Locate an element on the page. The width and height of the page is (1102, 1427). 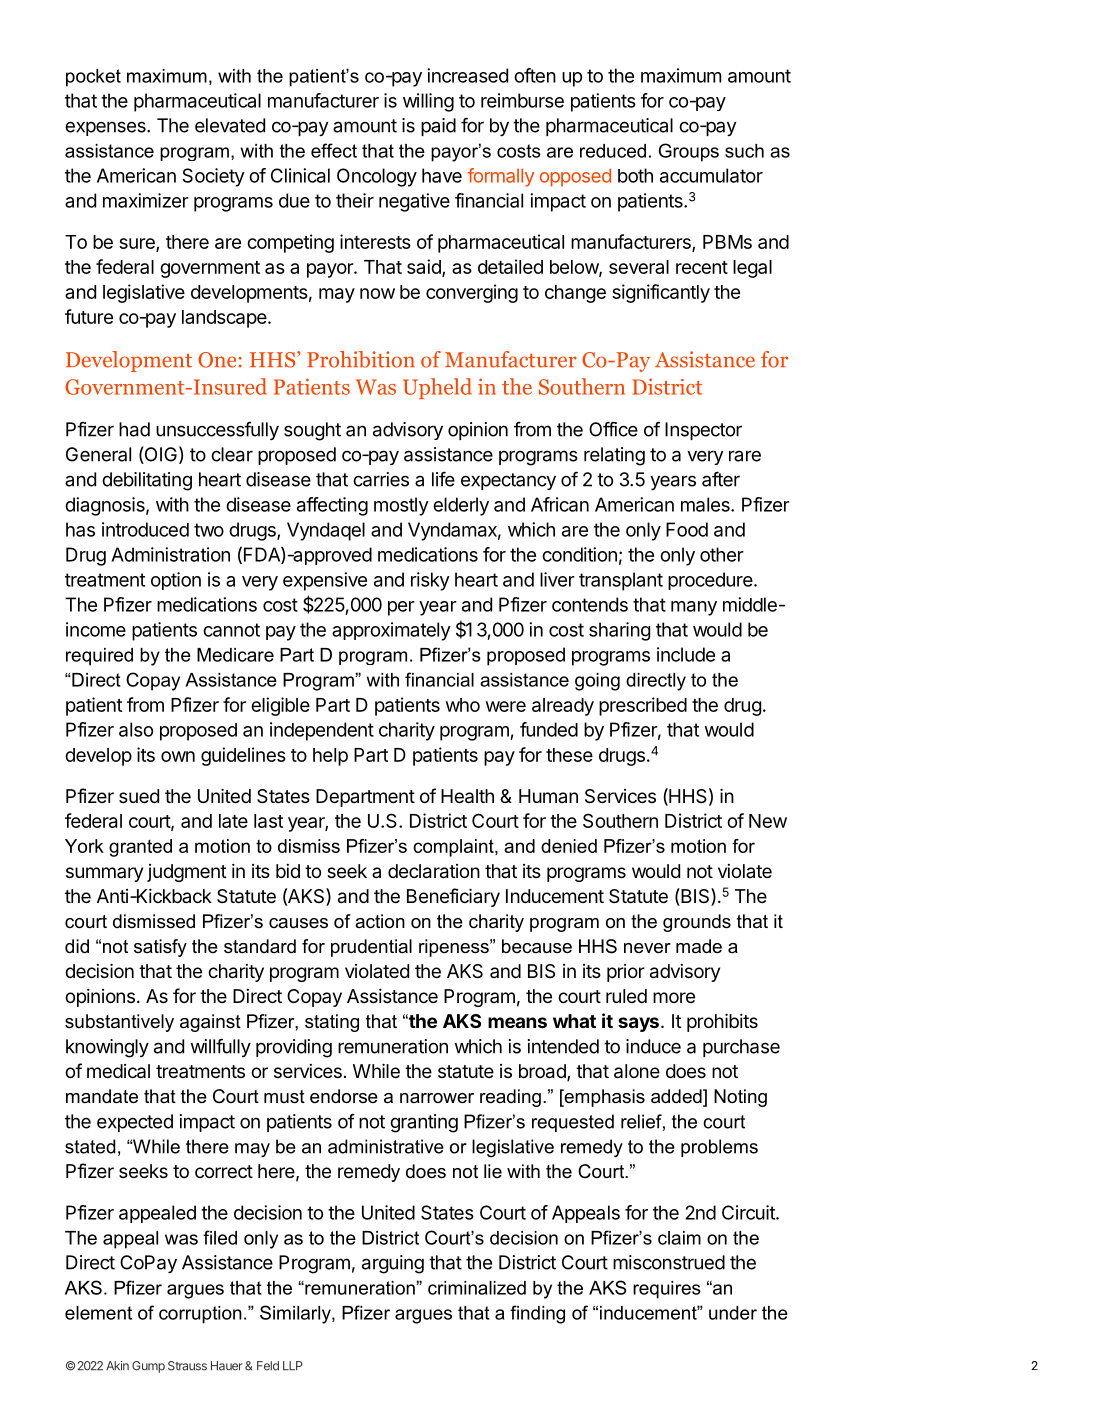
expenses is located at coordinates (106, 128).
